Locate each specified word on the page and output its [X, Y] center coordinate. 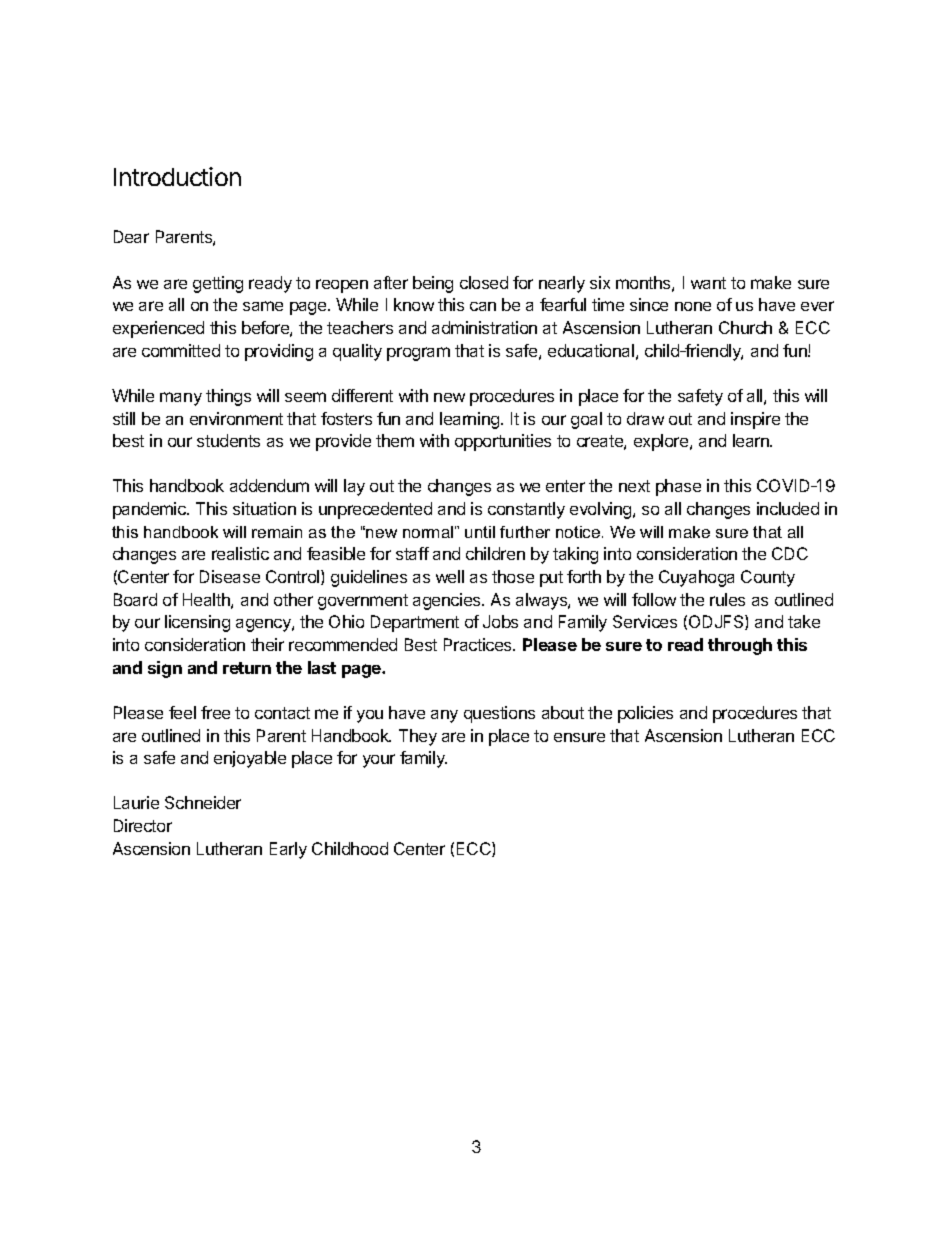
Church [745, 327]
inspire [755, 420]
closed [484, 282]
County [768, 578]
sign [165, 669]
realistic [240, 553]
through [740, 646]
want [708, 283]
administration [484, 327]
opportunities [503, 442]
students [228, 440]
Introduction [177, 176]
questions [499, 714]
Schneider [203, 802]
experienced [158, 329]
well [450, 576]
